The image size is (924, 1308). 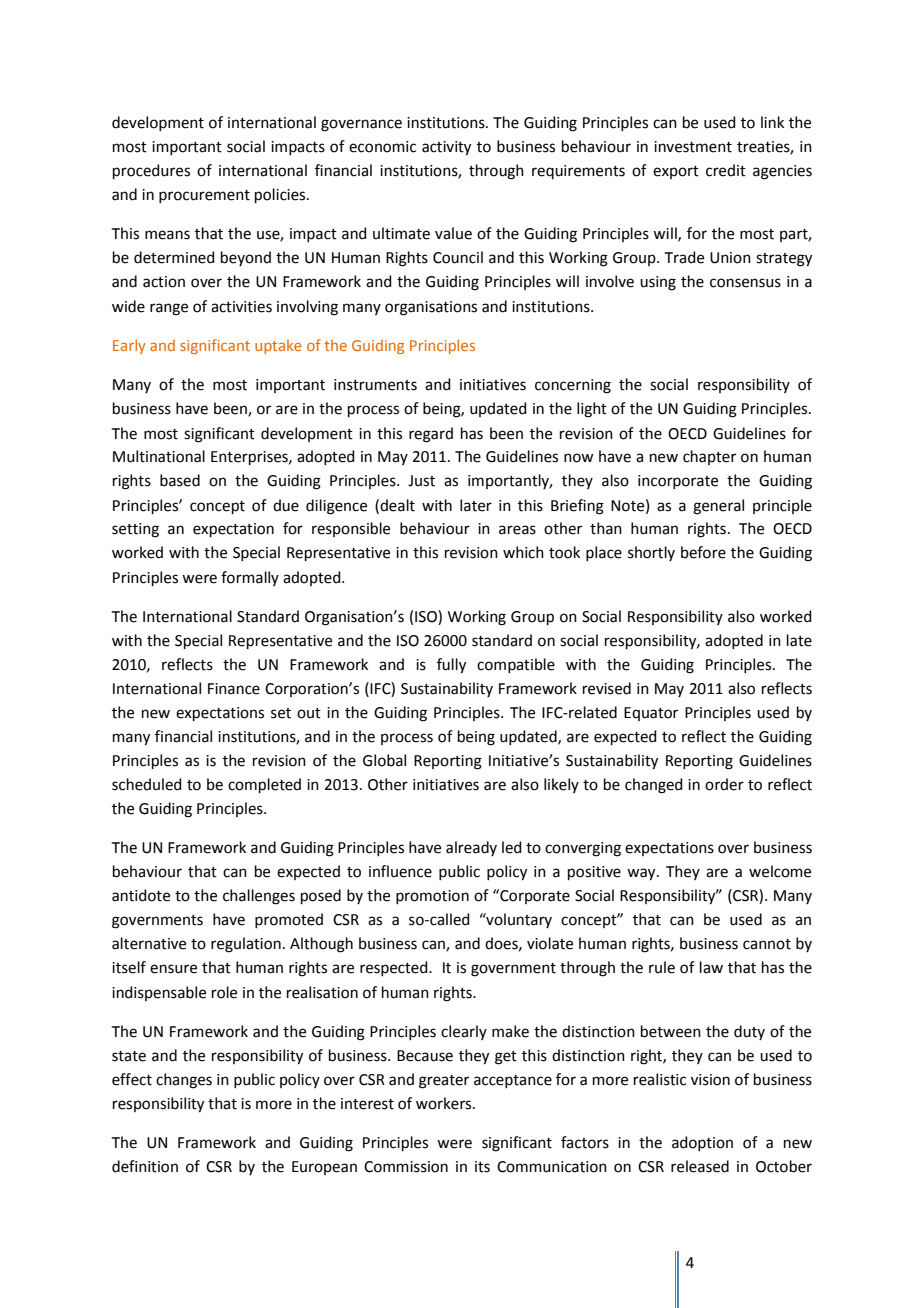 What do you see at coordinates (693, 147) in the page?
I see `investment` at bounding box center [693, 147].
